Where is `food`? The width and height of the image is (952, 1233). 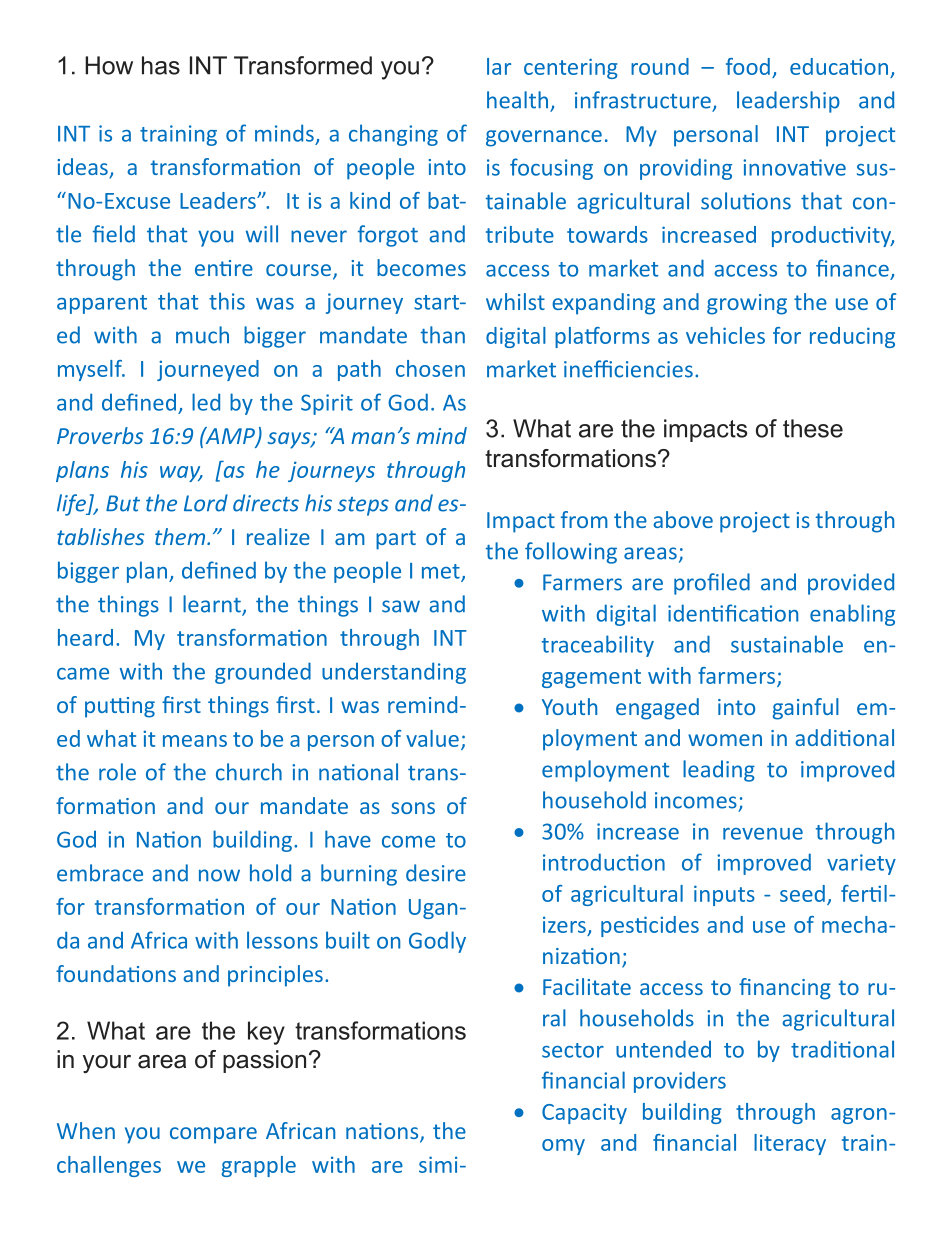 food is located at coordinates (748, 66).
